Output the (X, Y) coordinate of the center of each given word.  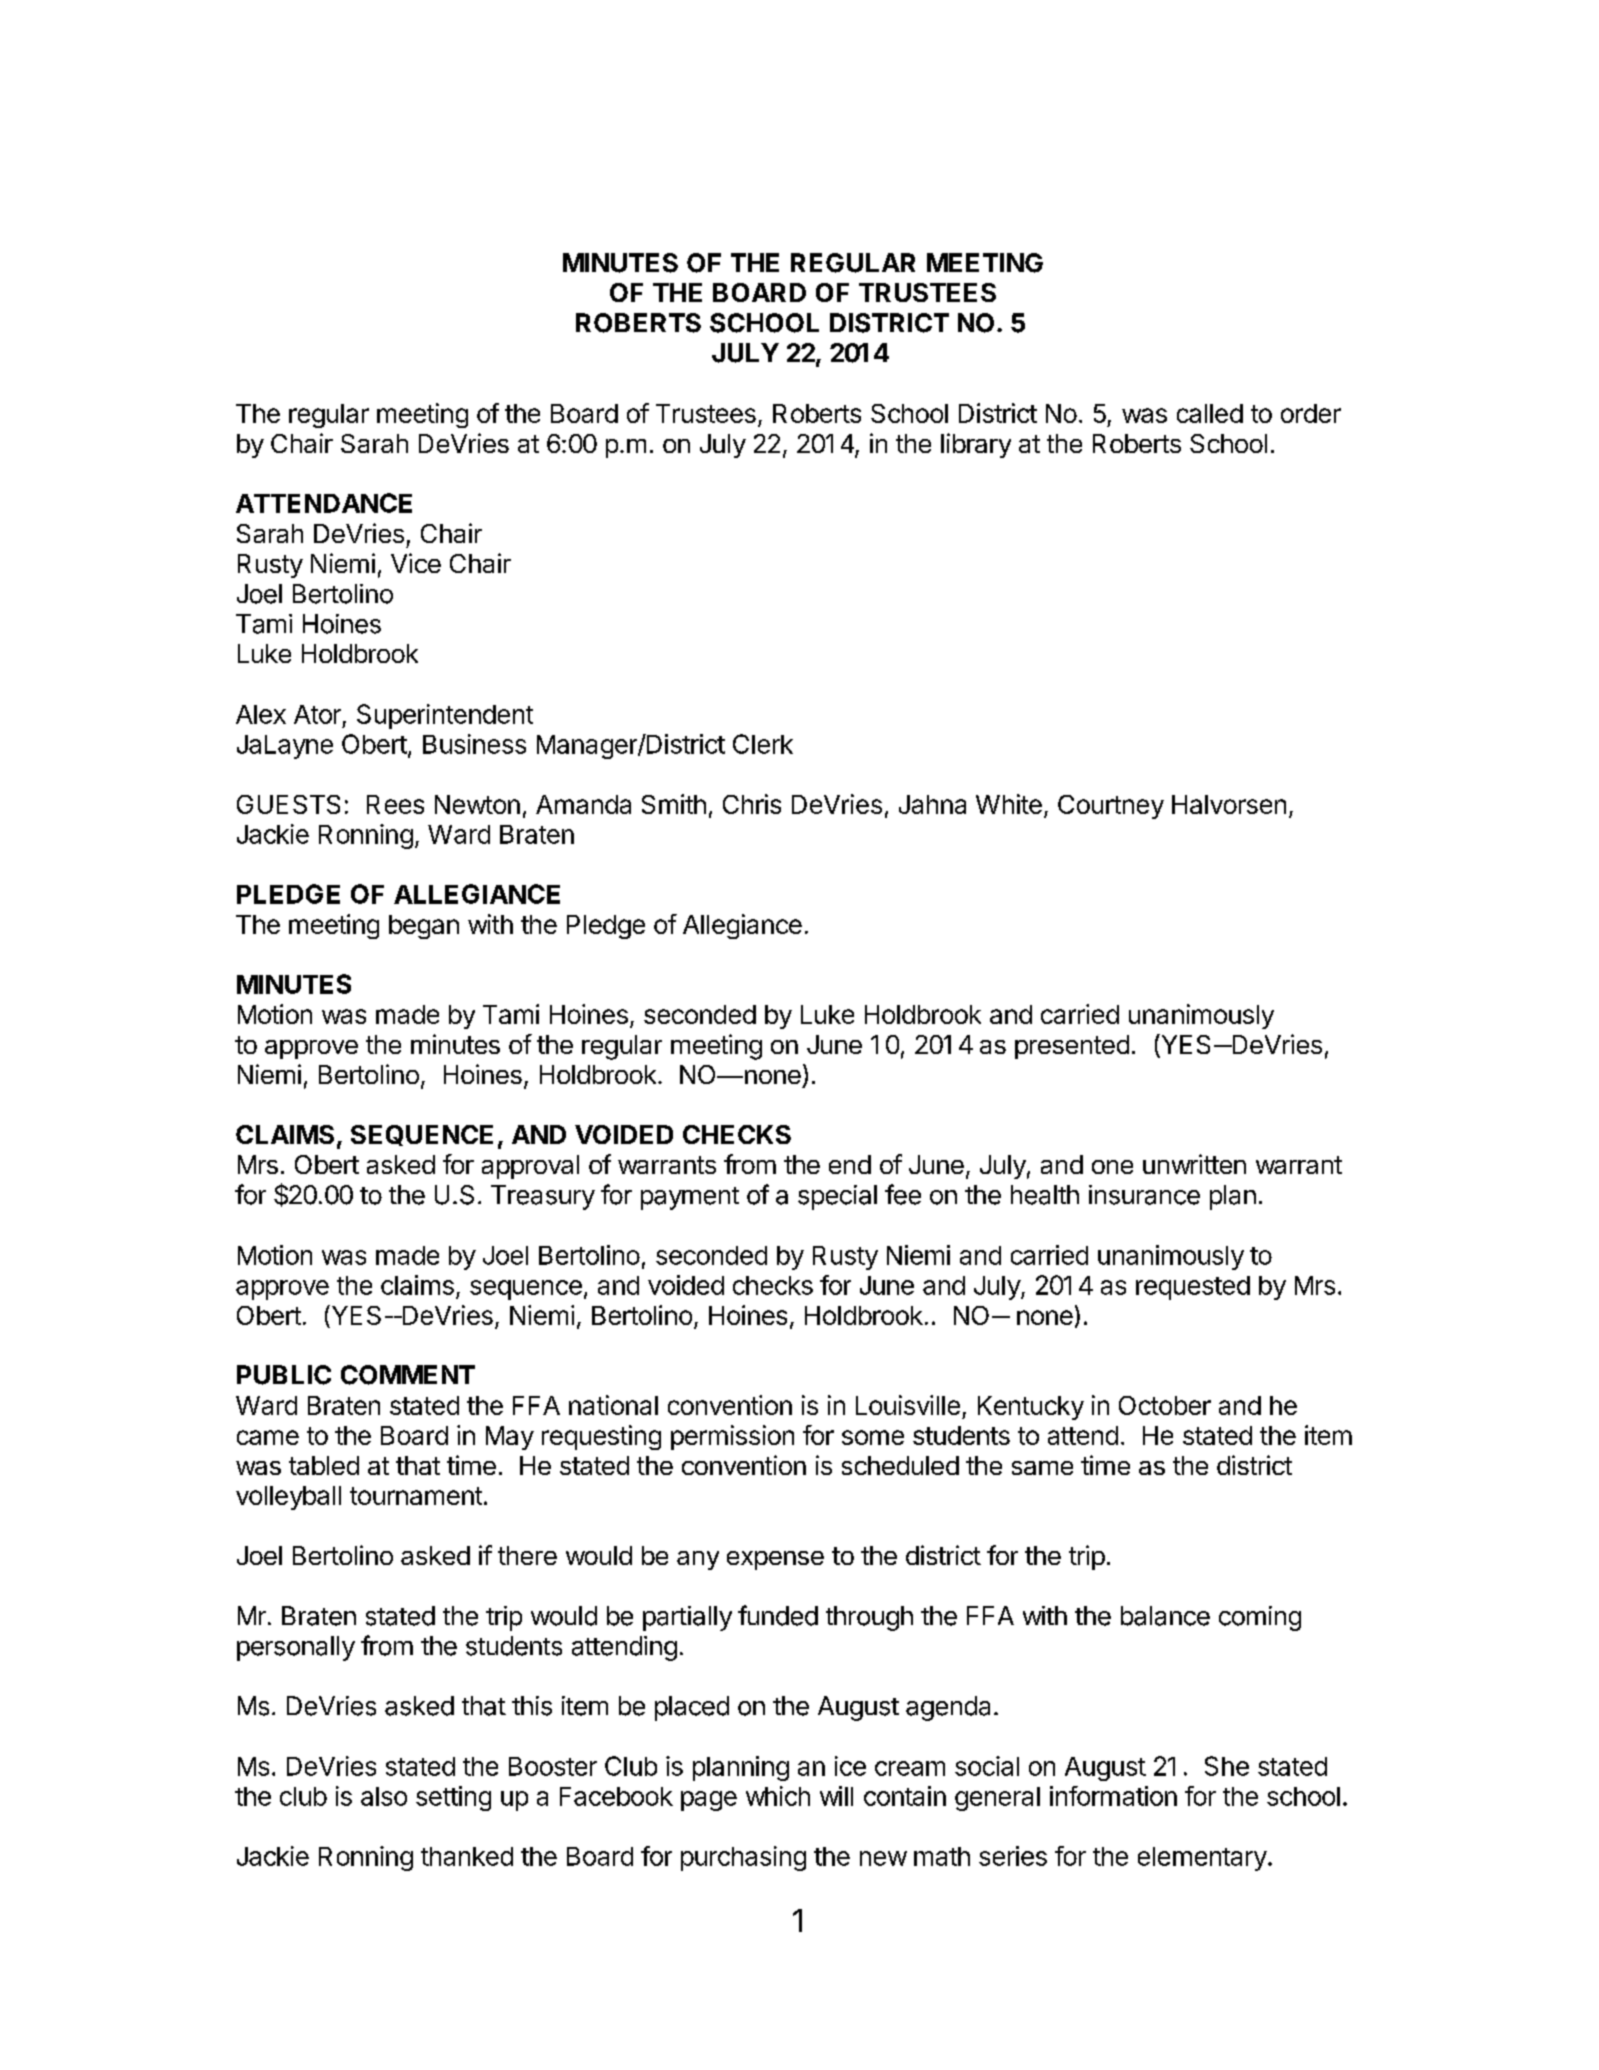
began (424, 927)
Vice (416, 563)
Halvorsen (1229, 804)
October (1165, 1405)
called (1210, 413)
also (384, 1796)
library (976, 445)
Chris (752, 804)
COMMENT (408, 1375)
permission (732, 1437)
